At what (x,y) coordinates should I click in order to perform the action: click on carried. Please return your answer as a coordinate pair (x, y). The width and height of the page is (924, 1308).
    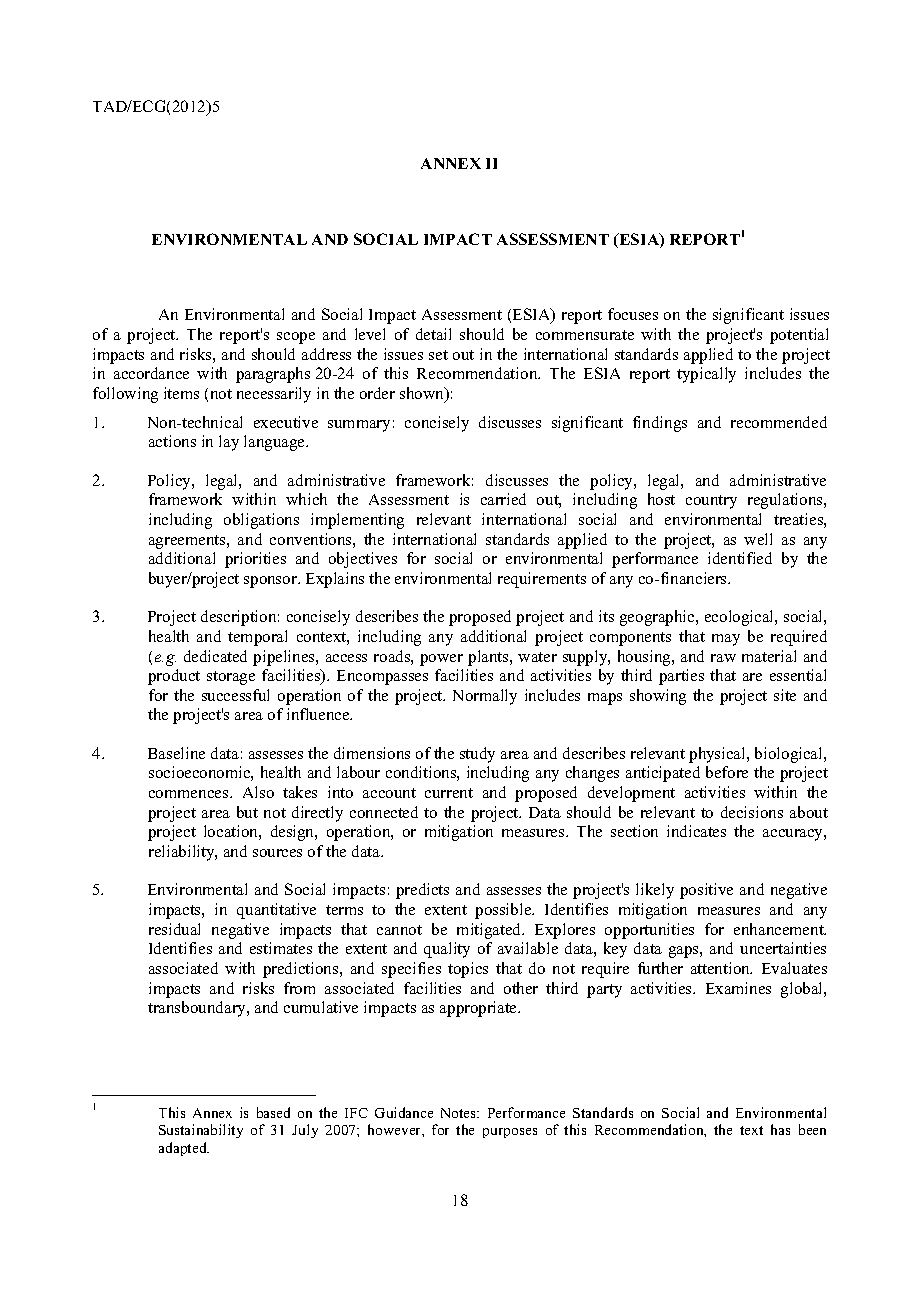
    Looking at the image, I should click on (503, 499).
